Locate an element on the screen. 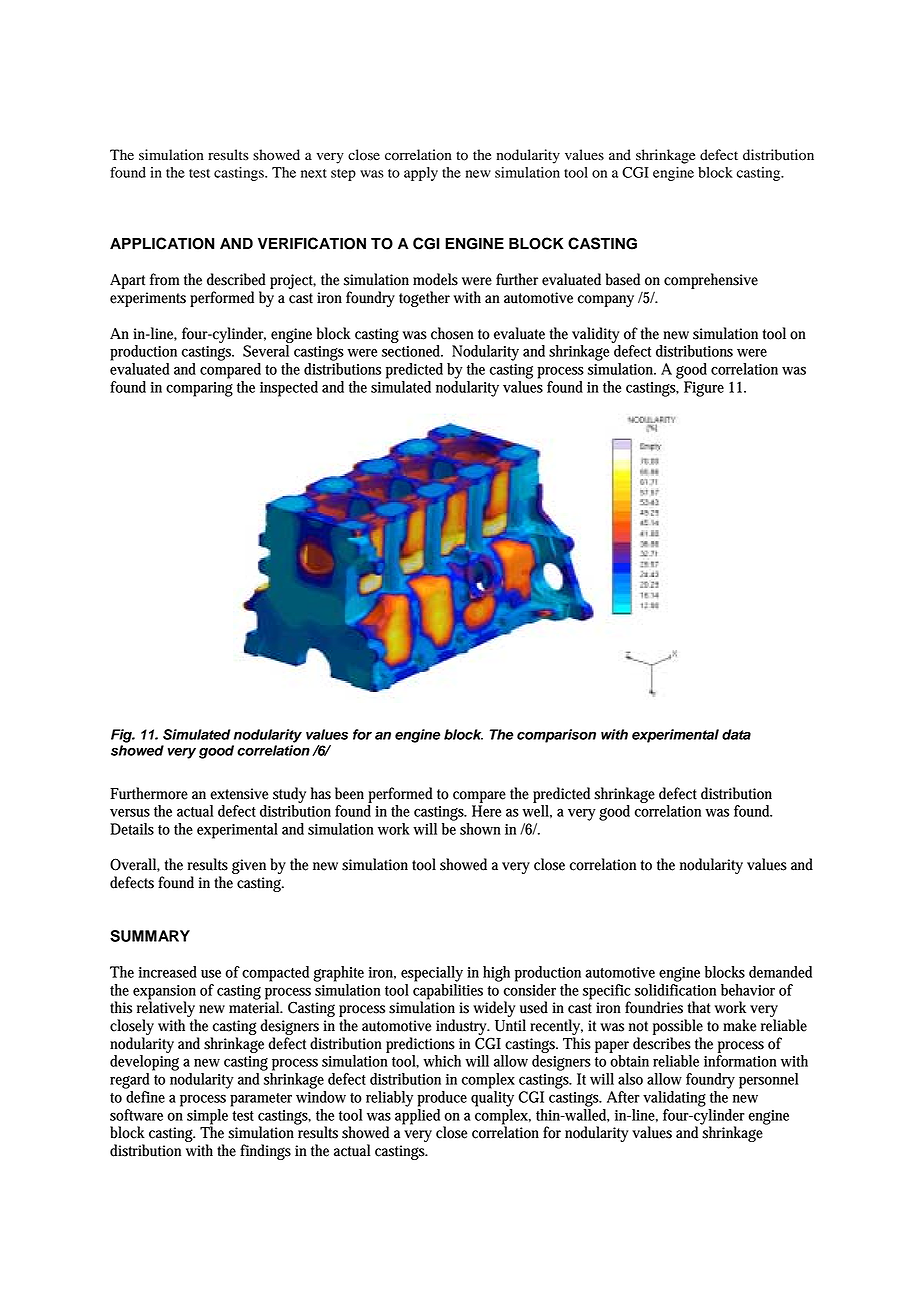 The height and width of the screenshot is (1308, 924). comprehensive is located at coordinates (711, 281).
